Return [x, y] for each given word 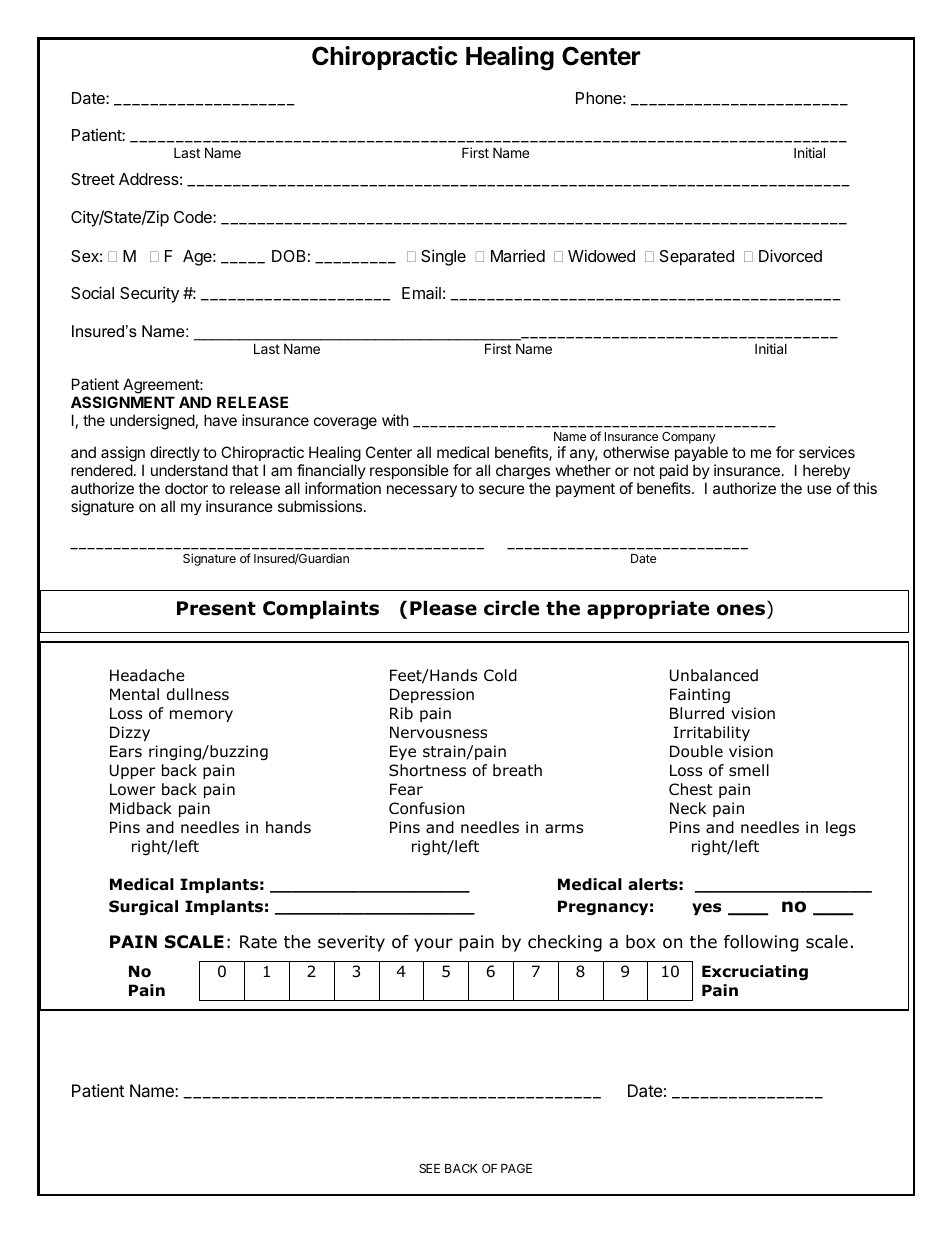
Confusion [427, 808]
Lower [132, 789]
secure [502, 489]
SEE [429, 1168]
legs [841, 828]
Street [93, 179]
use [819, 489]
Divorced [790, 255]
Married [518, 256]
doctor [186, 488]
